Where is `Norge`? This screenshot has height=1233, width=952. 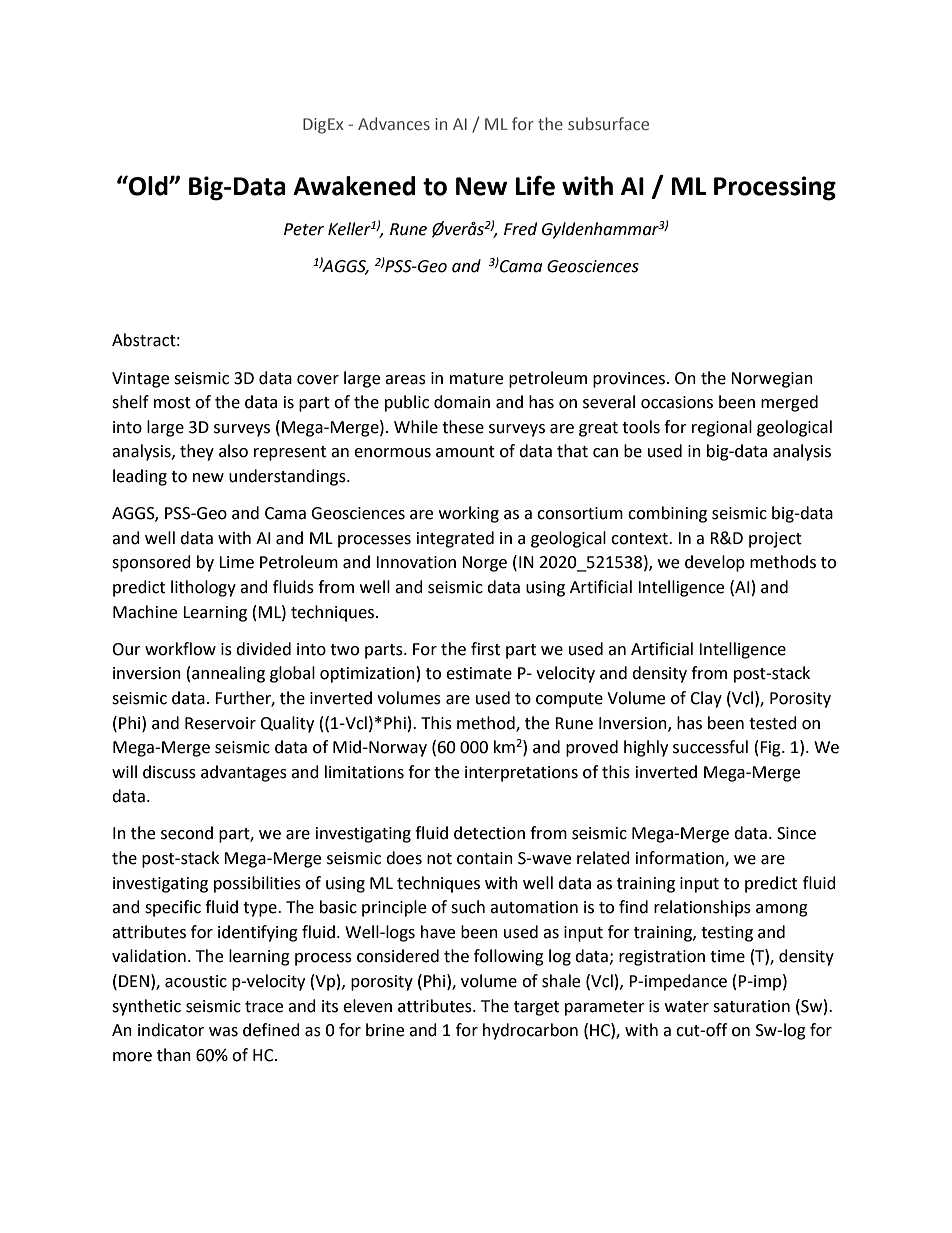 Norge is located at coordinates (484, 564).
